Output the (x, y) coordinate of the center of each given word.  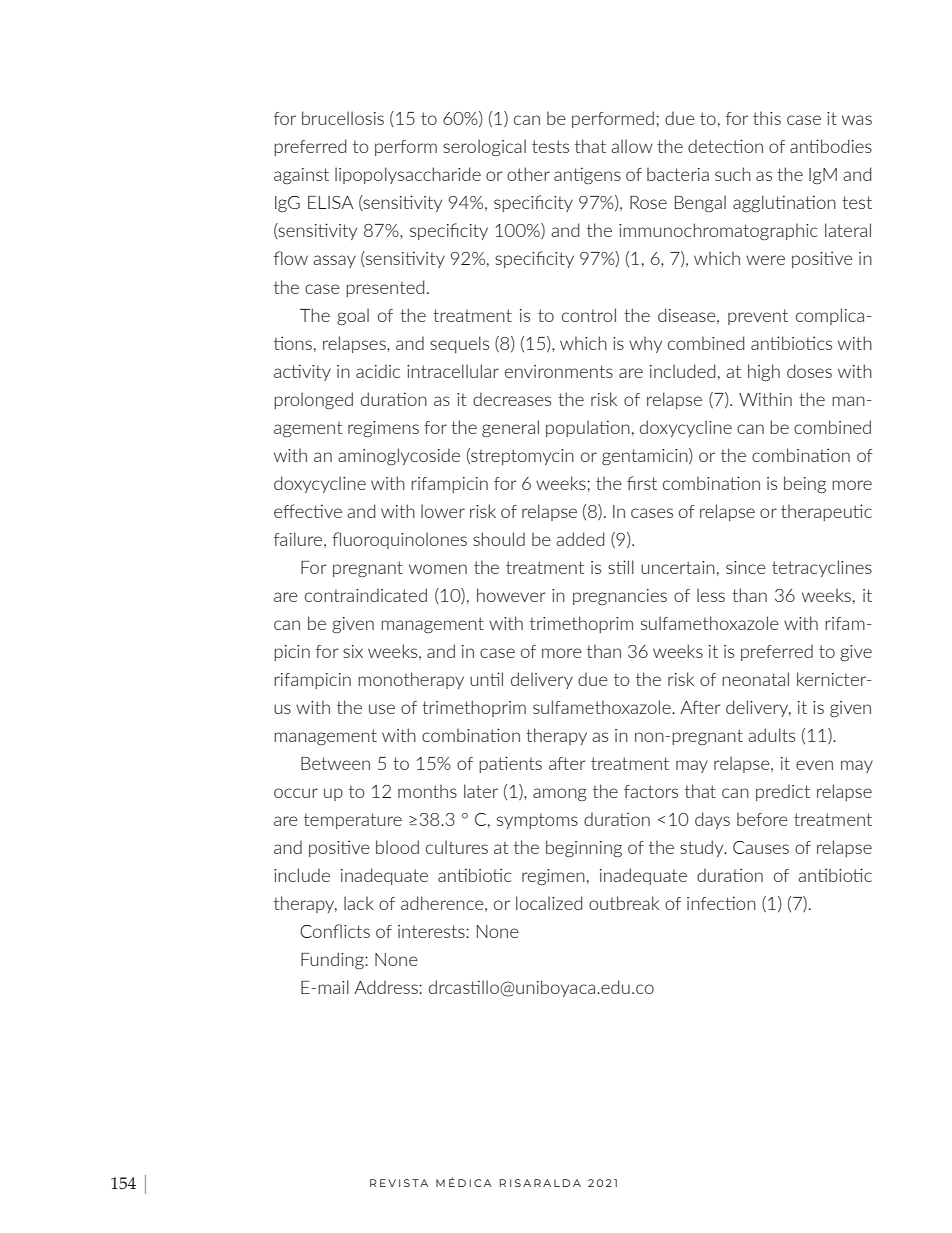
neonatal (755, 679)
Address (387, 987)
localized (549, 903)
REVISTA (399, 1183)
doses (809, 371)
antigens (587, 175)
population (588, 428)
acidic (378, 371)
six (353, 651)
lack (359, 903)
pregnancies (620, 597)
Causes (761, 847)
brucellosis (343, 118)
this (767, 118)
